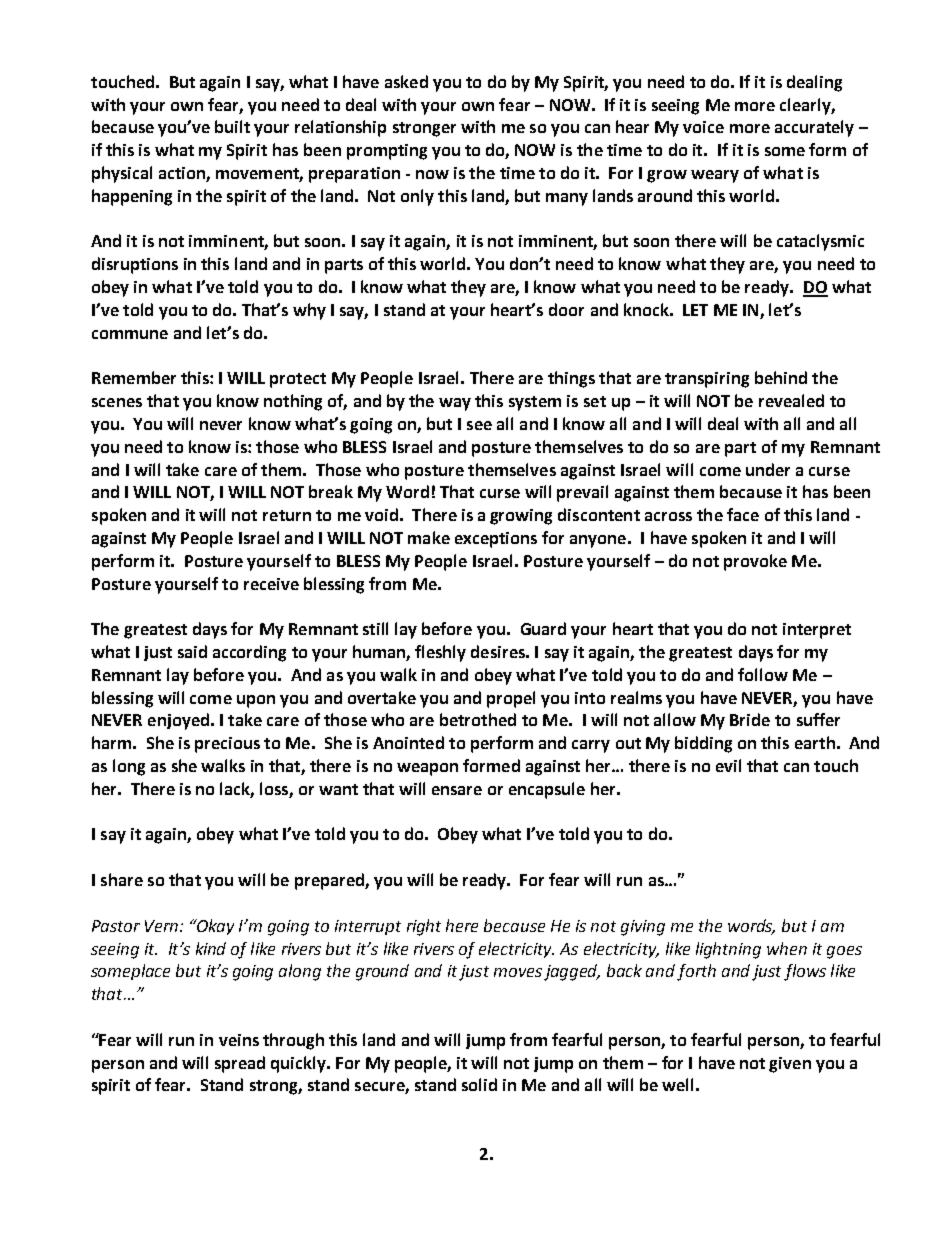 Image resolution: width=952 pixels, height=1233 pixels. Describe the element at coordinates (271, 584) in the screenshot. I see `receive` at that location.
